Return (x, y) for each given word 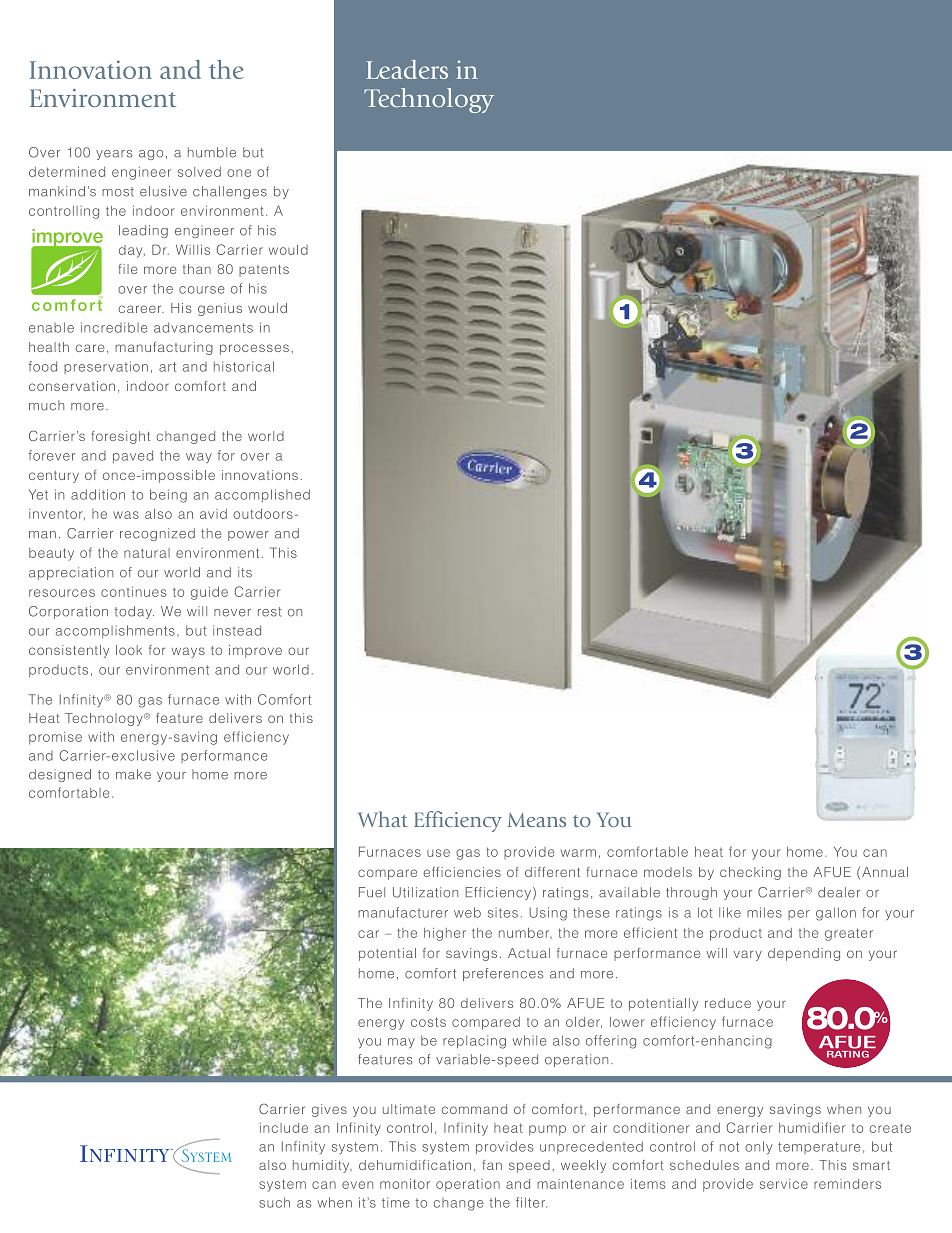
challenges (230, 192)
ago (151, 155)
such (274, 1202)
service (784, 1184)
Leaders (407, 69)
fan (492, 1165)
